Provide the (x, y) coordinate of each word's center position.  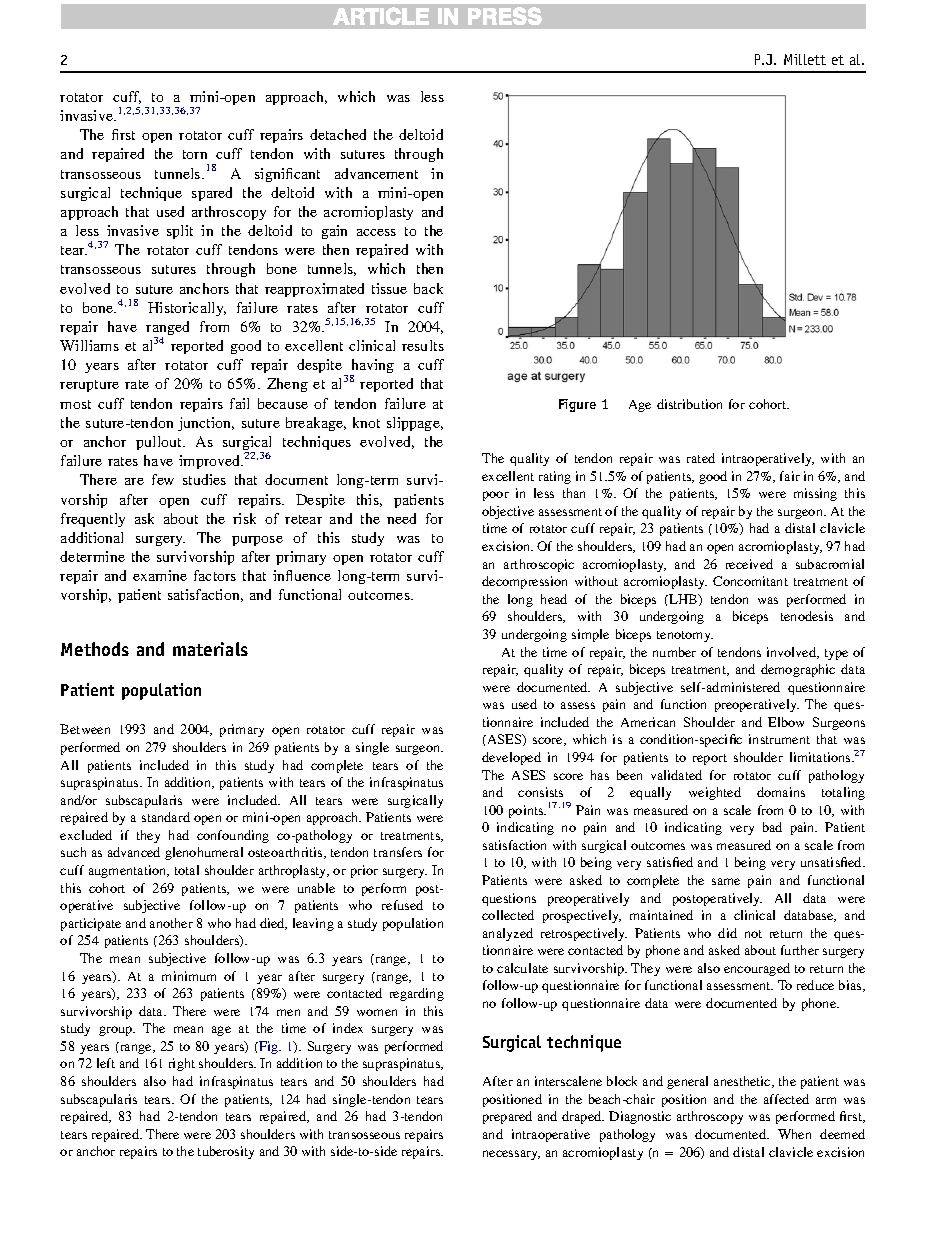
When (794, 1134)
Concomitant (750, 581)
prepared (507, 1117)
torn (195, 154)
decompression (524, 582)
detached (338, 134)
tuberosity (226, 1152)
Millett (805, 59)
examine (160, 575)
